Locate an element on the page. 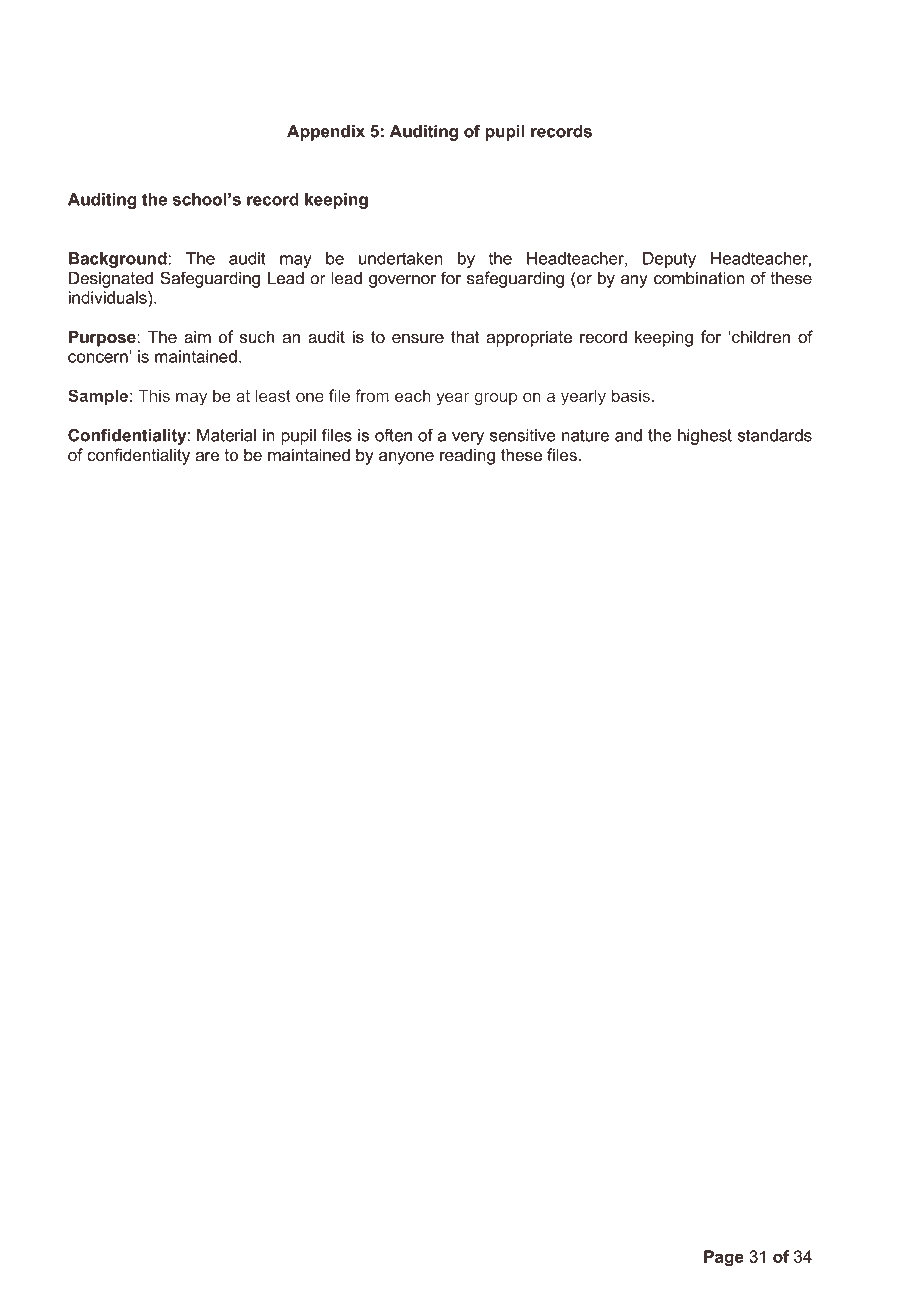 The image size is (924, 1308). very is located at coordinates (468, 438).
